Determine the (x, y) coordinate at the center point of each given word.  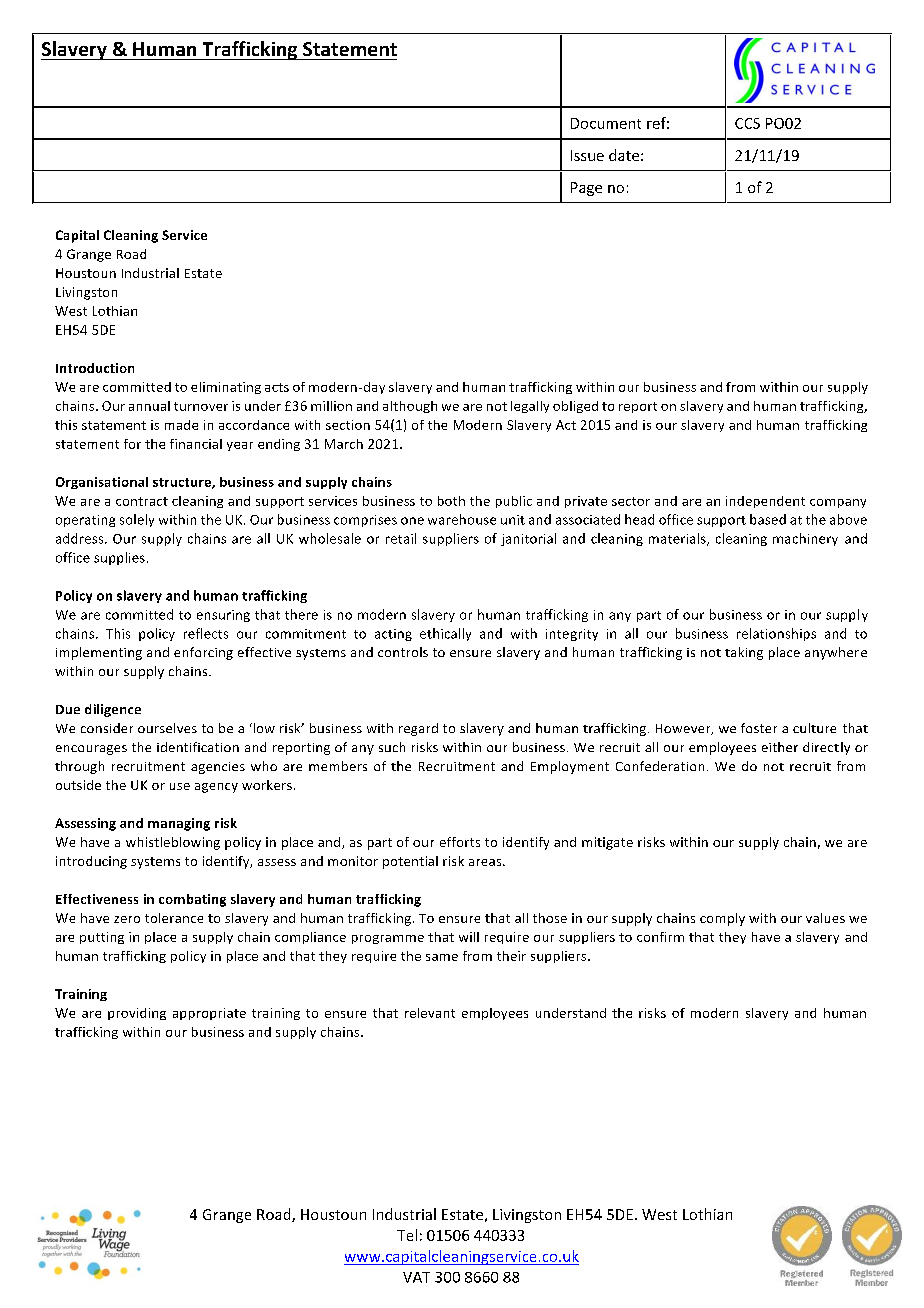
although (410, 407)
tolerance (174, 918)
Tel (407, 1235)
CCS (747, 123)
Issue (587, 155)
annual (149, 406)
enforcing (203, 653)
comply (722, 919)
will (469, 937)
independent (765, 502)
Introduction (95, 368)
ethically (445, 634)
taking (744, 653)
